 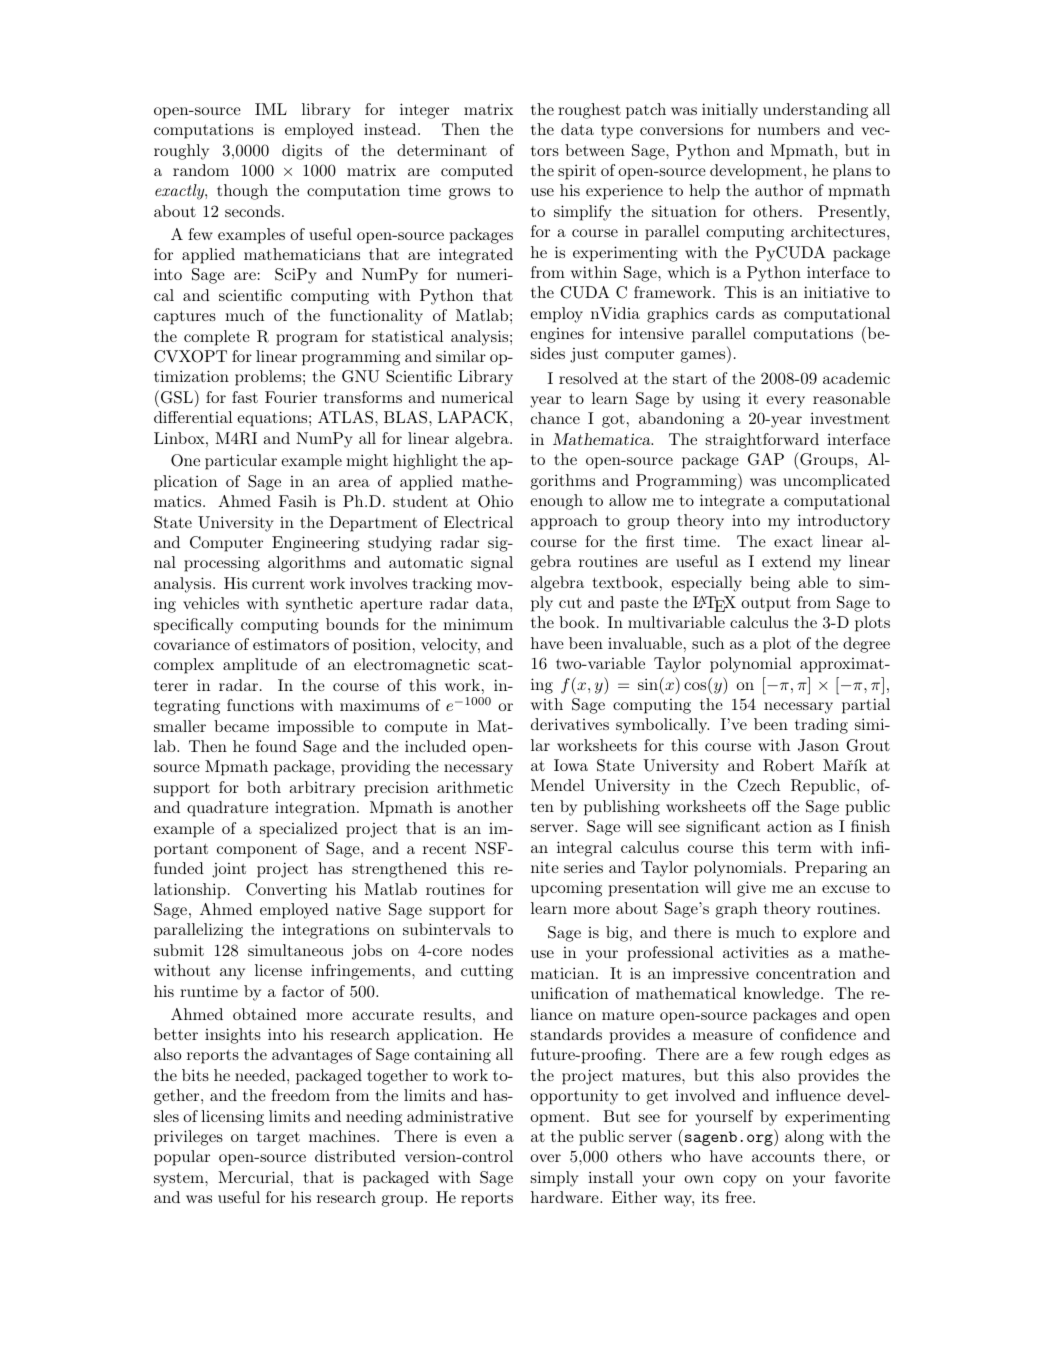 I want to click on complete, so click(x=217, y=338).
